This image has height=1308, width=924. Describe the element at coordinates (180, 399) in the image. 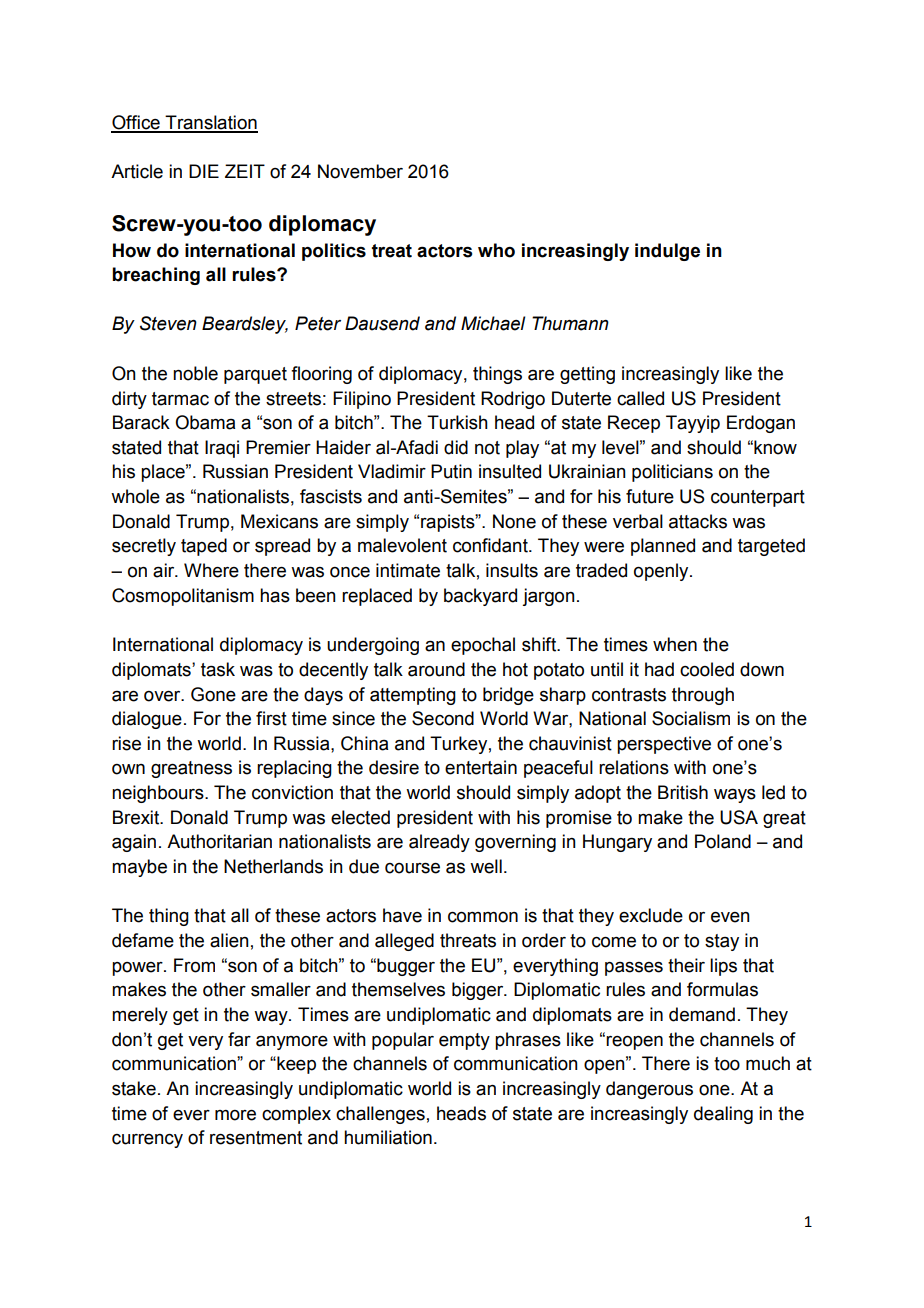

I see `tarmac` at that location.
